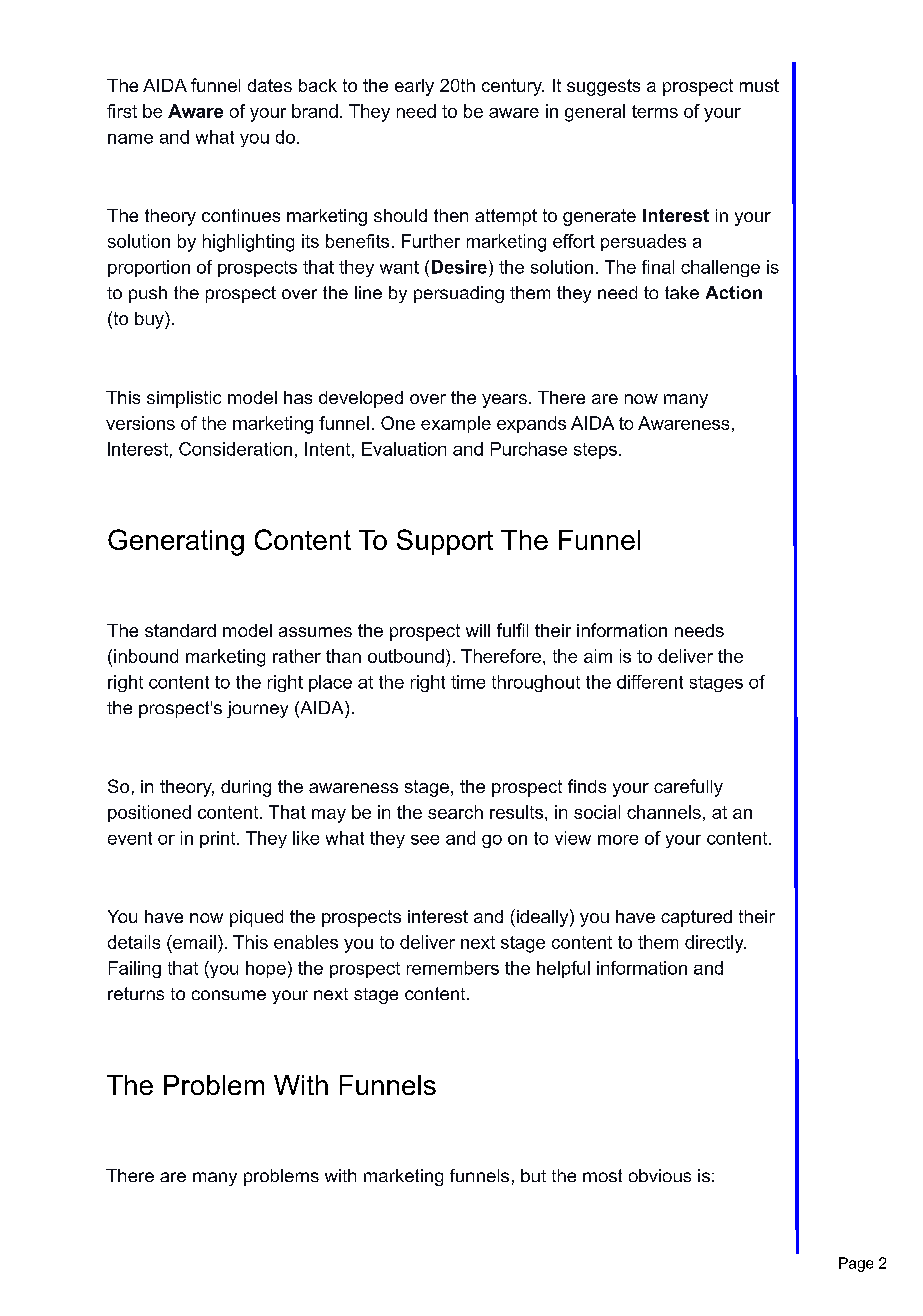  What do you see at coordinates (229, 995) in the screenshot?
I see `consume` at bounding box center [229, 995].
